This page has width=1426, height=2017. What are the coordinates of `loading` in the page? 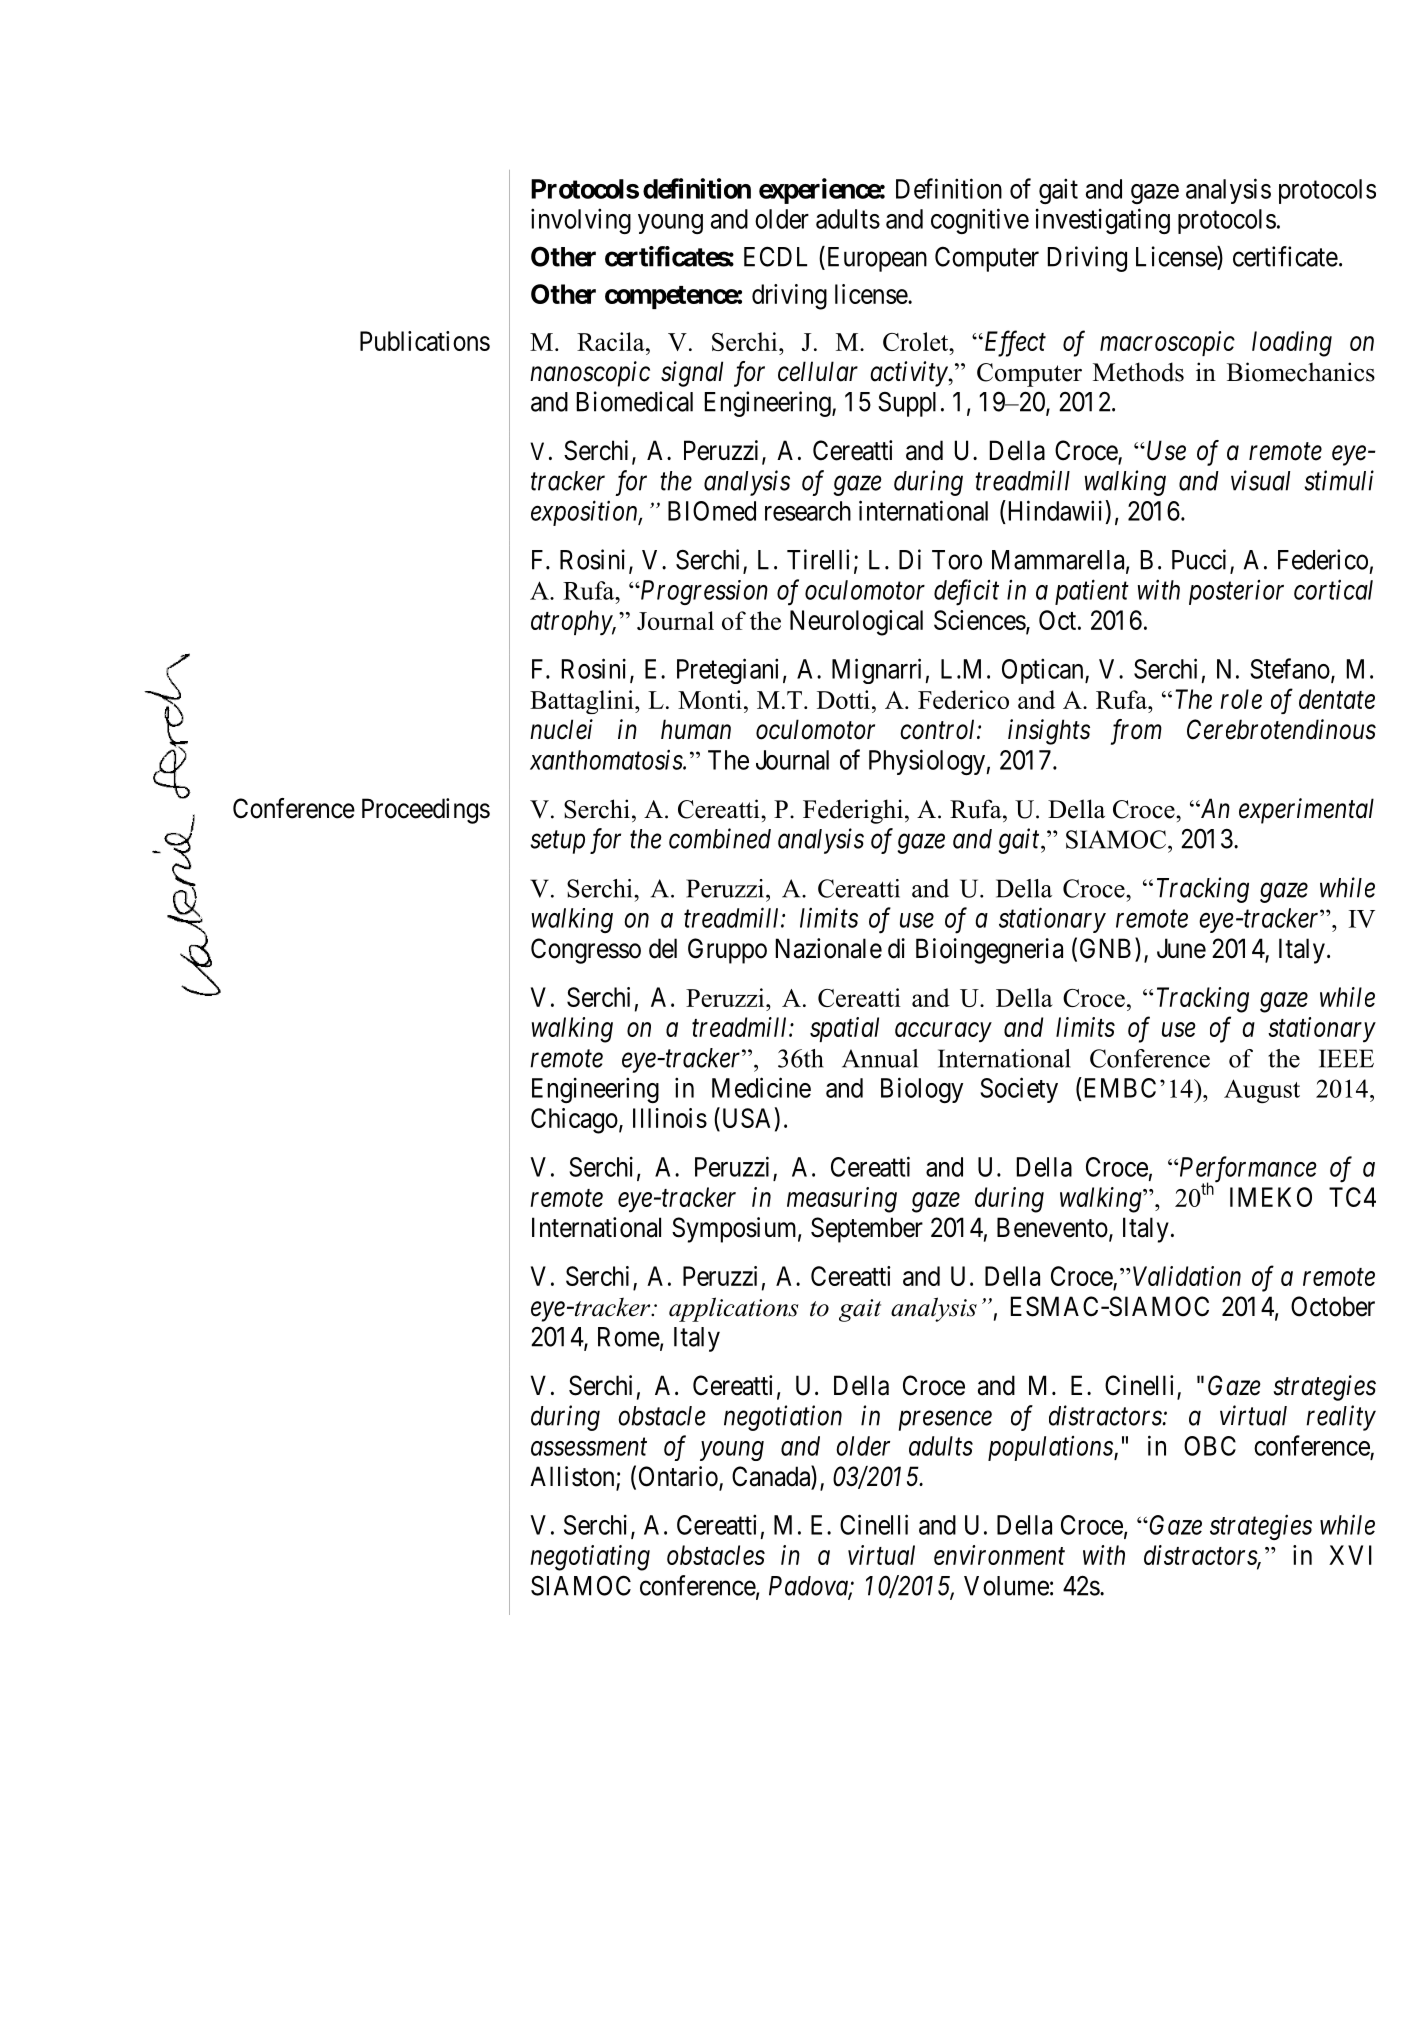 It's located at (1292, 344).
